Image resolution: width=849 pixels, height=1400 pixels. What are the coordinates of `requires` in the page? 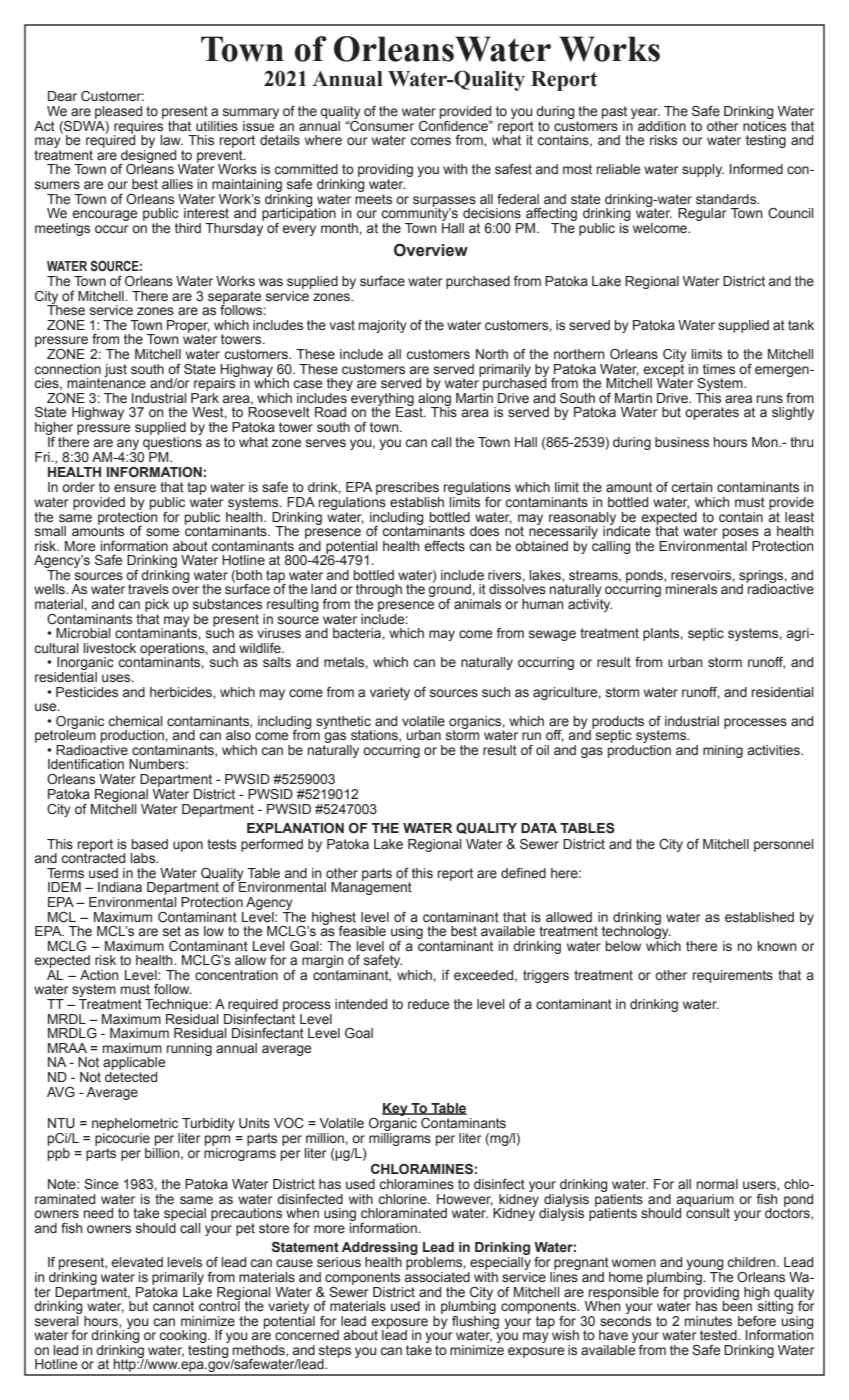 It's located at (139, 127).
